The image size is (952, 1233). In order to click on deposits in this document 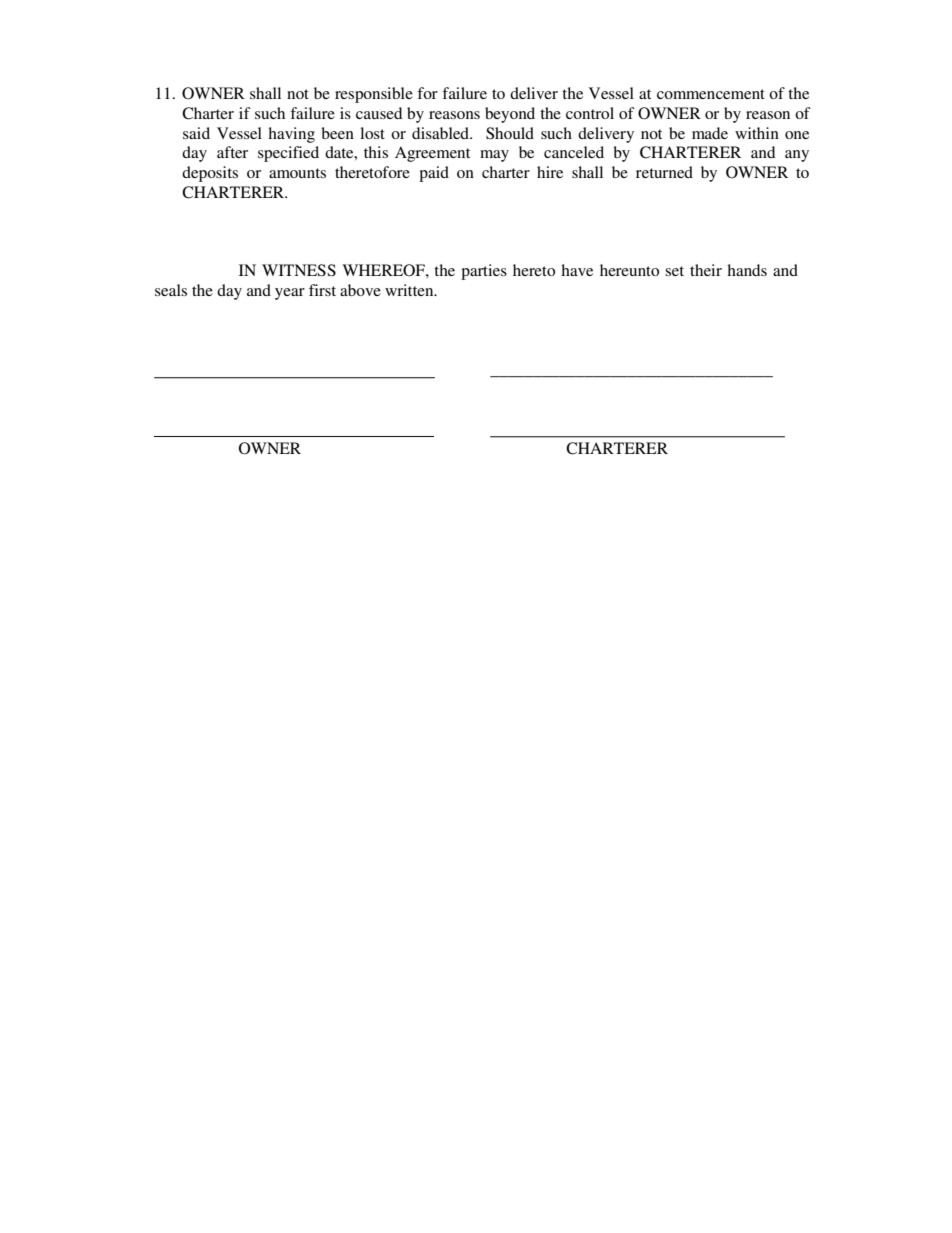, I will do `click(210, 174)`.
